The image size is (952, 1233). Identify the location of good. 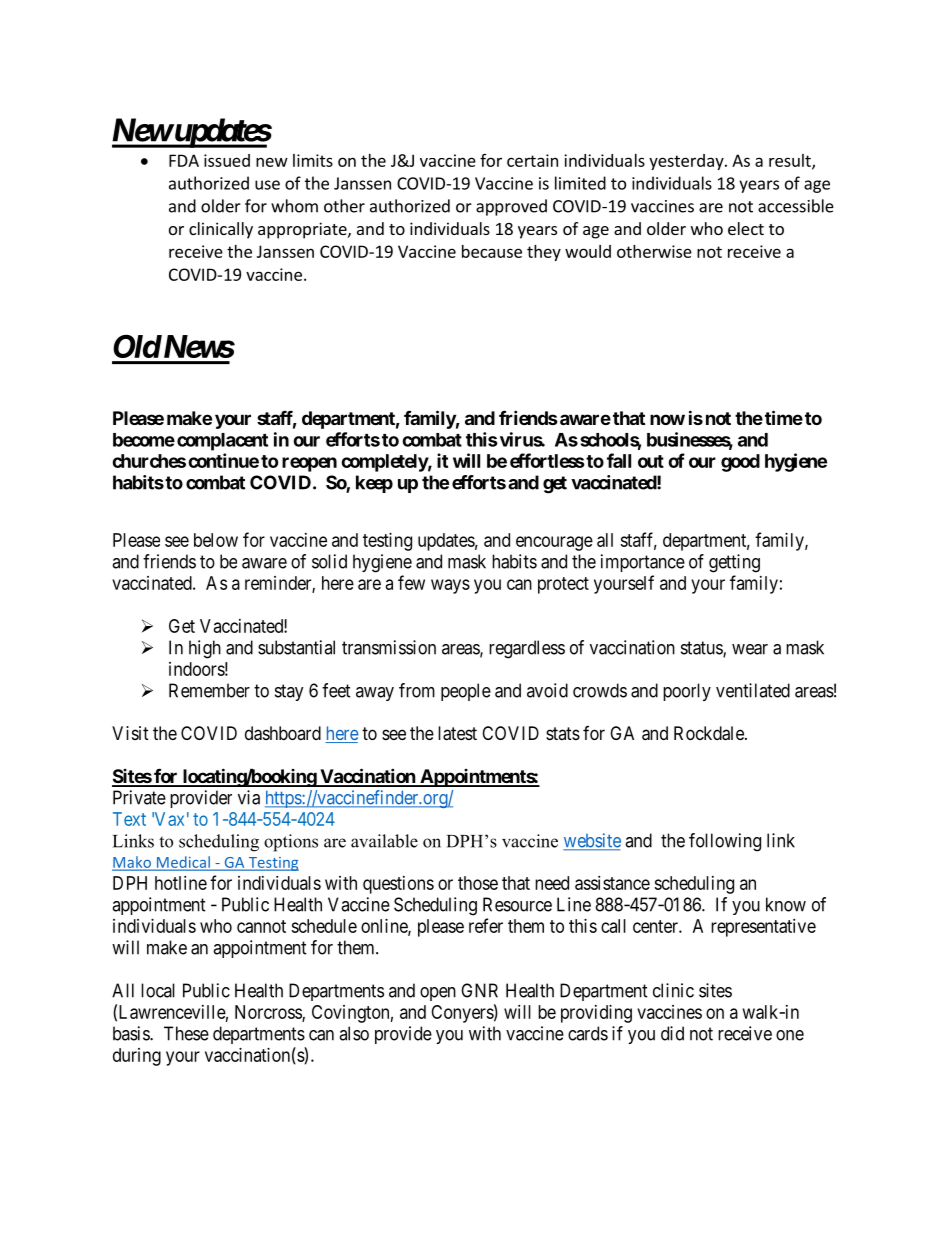
(740, 463).
